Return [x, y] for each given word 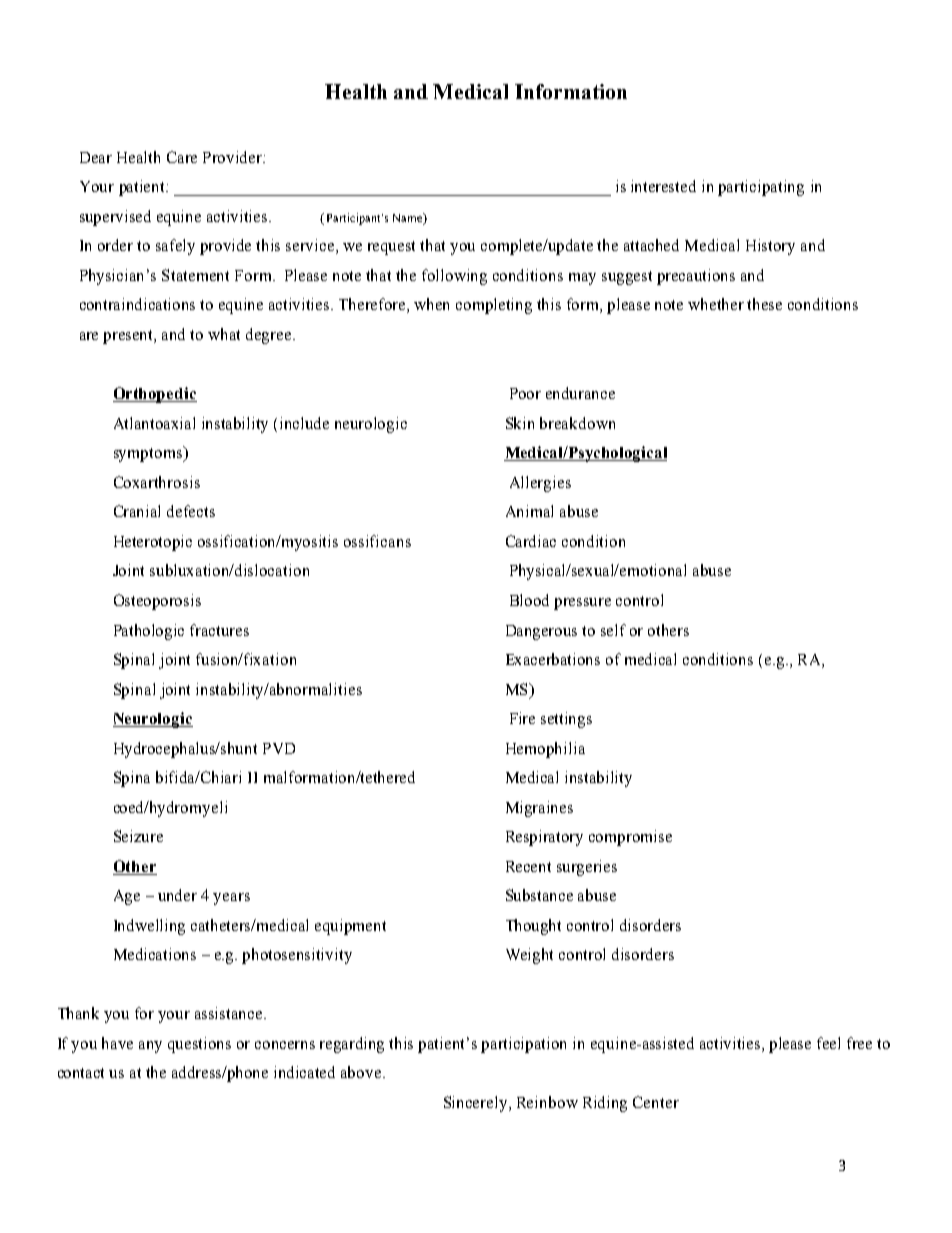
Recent [528, 866]
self [613, 630]
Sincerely [477, 1104]
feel [828, 1043]
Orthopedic [155, 395]
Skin [520, 423]
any [150, 1047]
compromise [630, 838]
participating [761, 188]
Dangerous [541, 632]
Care [182, 157]
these [764, 304]
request [391, 248]
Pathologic [149, 632]
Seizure [138, 836]
